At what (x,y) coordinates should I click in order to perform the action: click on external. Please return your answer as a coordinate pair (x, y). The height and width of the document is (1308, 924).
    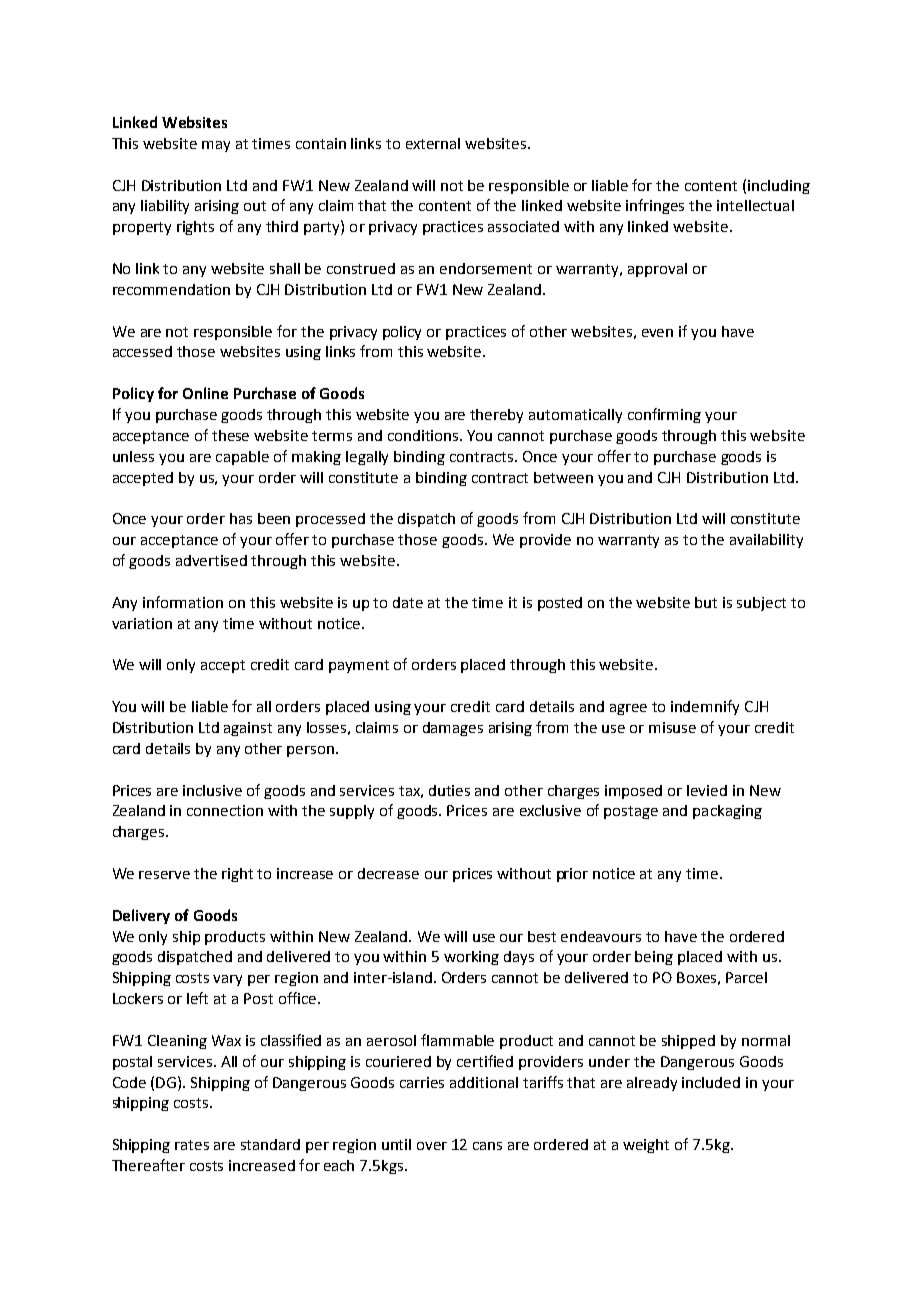
    Looking at the image, I should click on (433, 143).
